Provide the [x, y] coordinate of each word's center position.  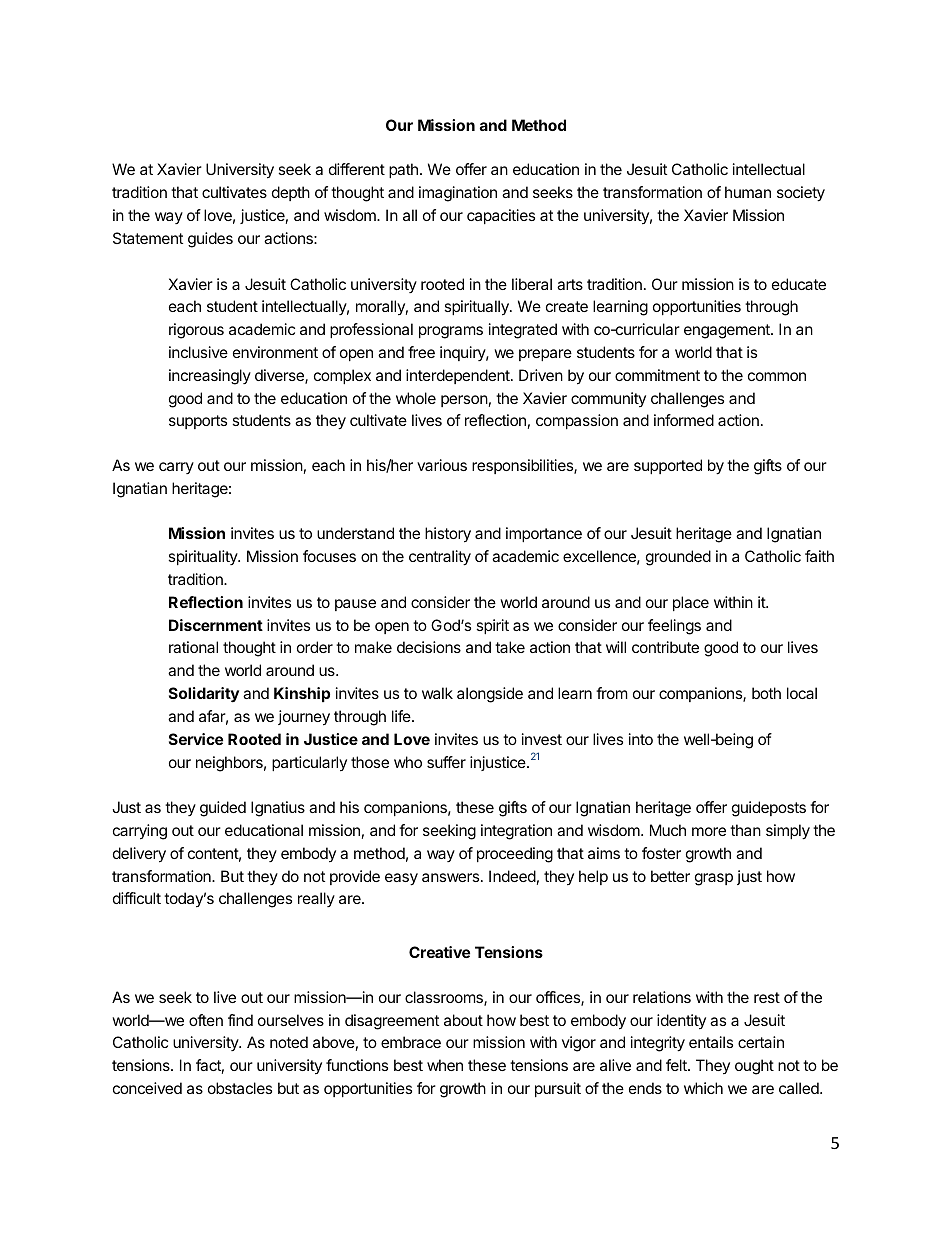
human [748, 192]
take [510, 647]
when [445, 1065]
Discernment [216, 625]
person [464, 401]
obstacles [240, 1088]
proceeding [515, 855]
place [691, 603]
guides [210, 240]
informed [684, 420]
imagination [458, 194]
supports [198, 422]
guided [223, 809]
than [745, 830]
